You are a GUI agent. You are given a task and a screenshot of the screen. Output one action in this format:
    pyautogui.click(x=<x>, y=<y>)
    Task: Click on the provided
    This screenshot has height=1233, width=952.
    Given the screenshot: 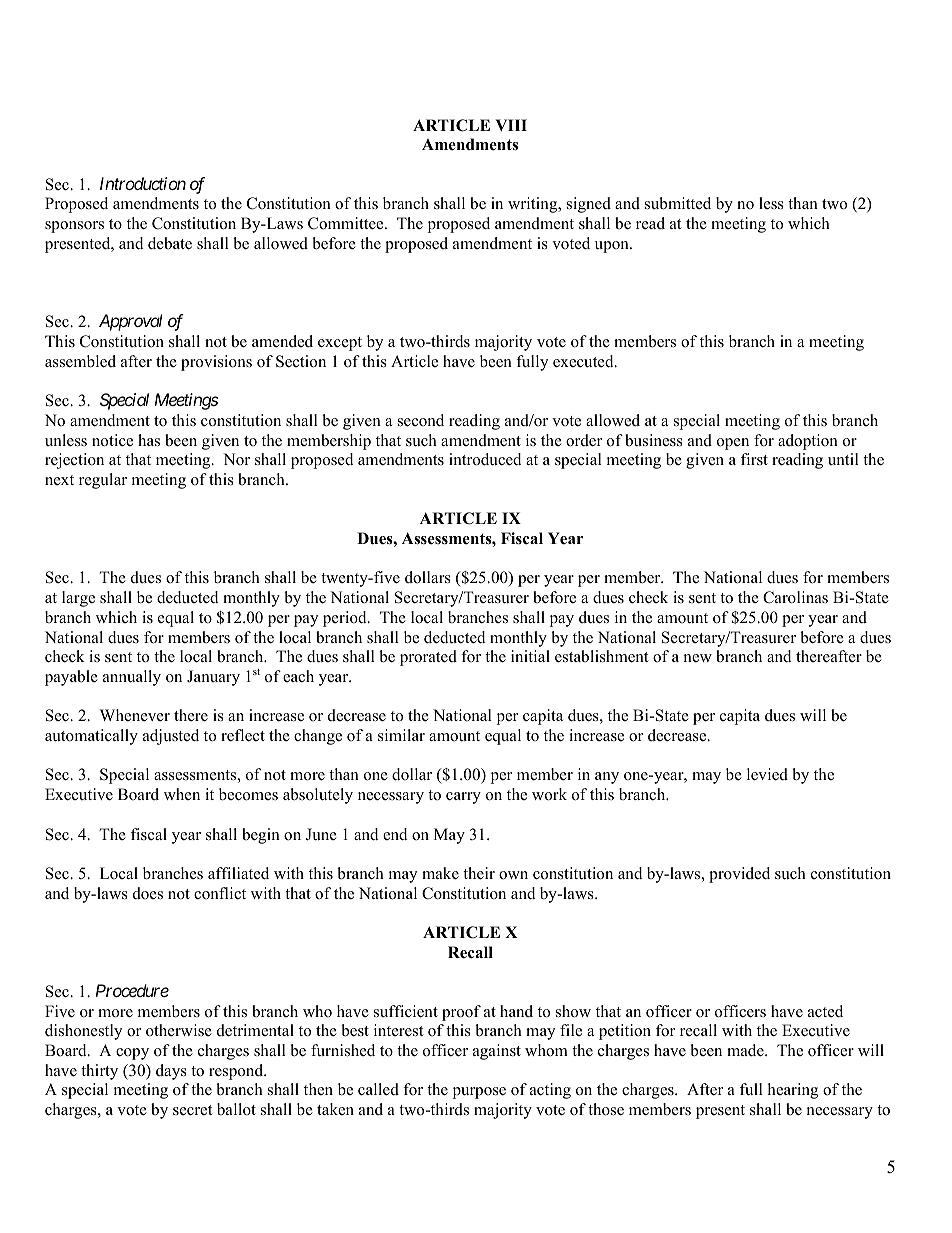 What is the action you would take?
    pyautogui.click(x=739, y=875)
